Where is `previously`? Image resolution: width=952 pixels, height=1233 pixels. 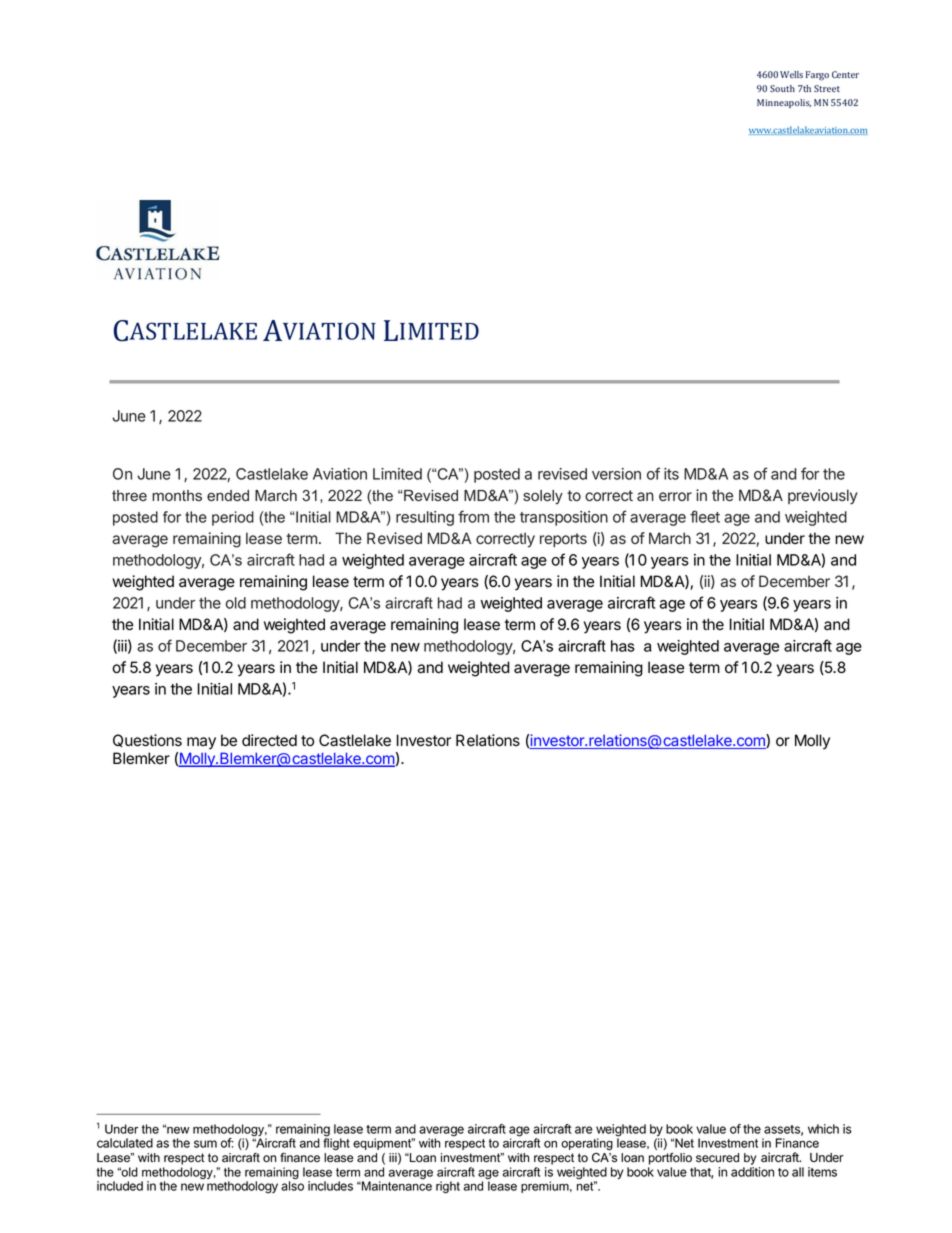 previously is located at coordinates (823, 497).
